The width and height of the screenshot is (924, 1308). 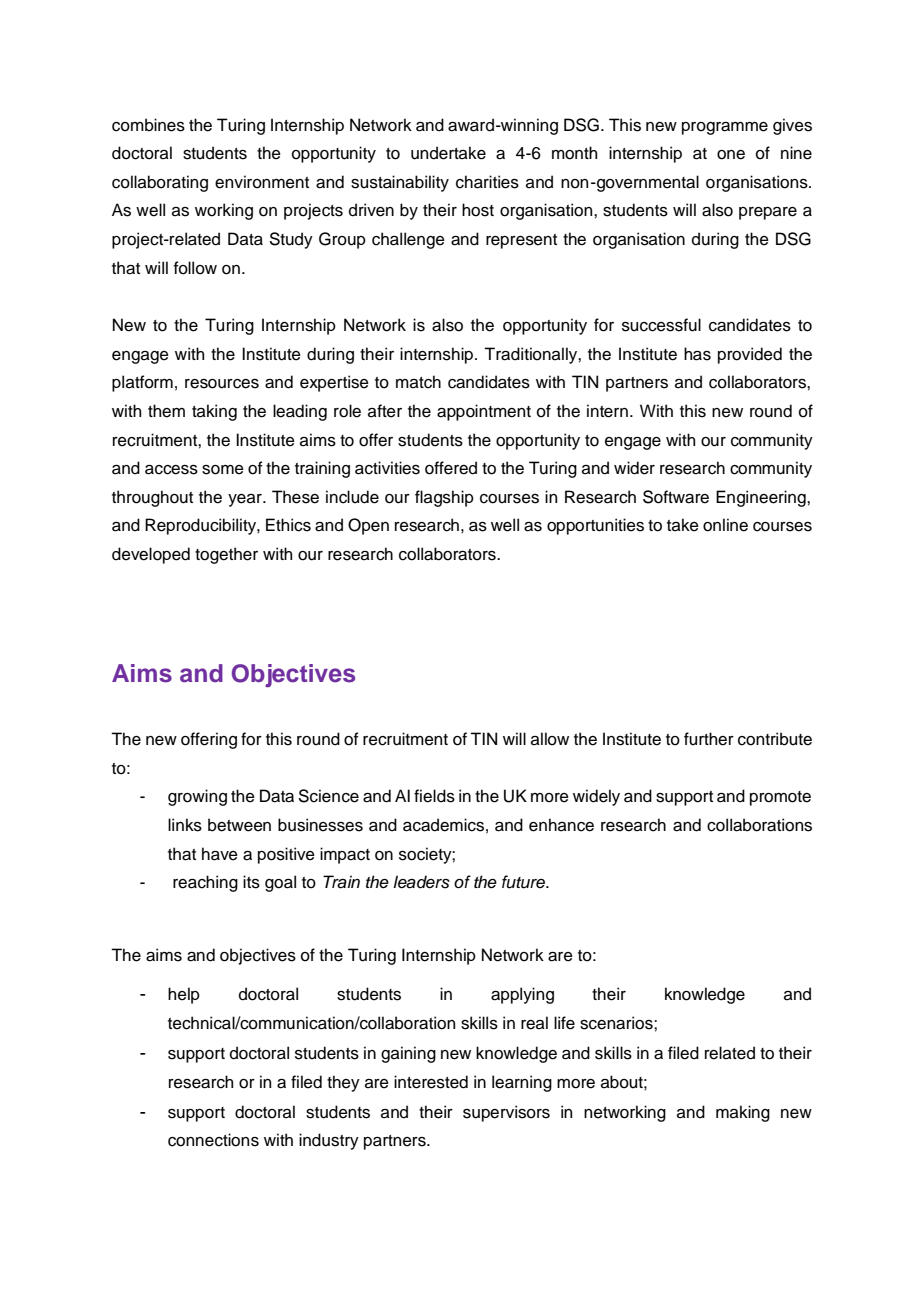 What do you see at coordinates (743, 1113) in the screenshot?
I see `making` at bounding box center [743, 1113].
